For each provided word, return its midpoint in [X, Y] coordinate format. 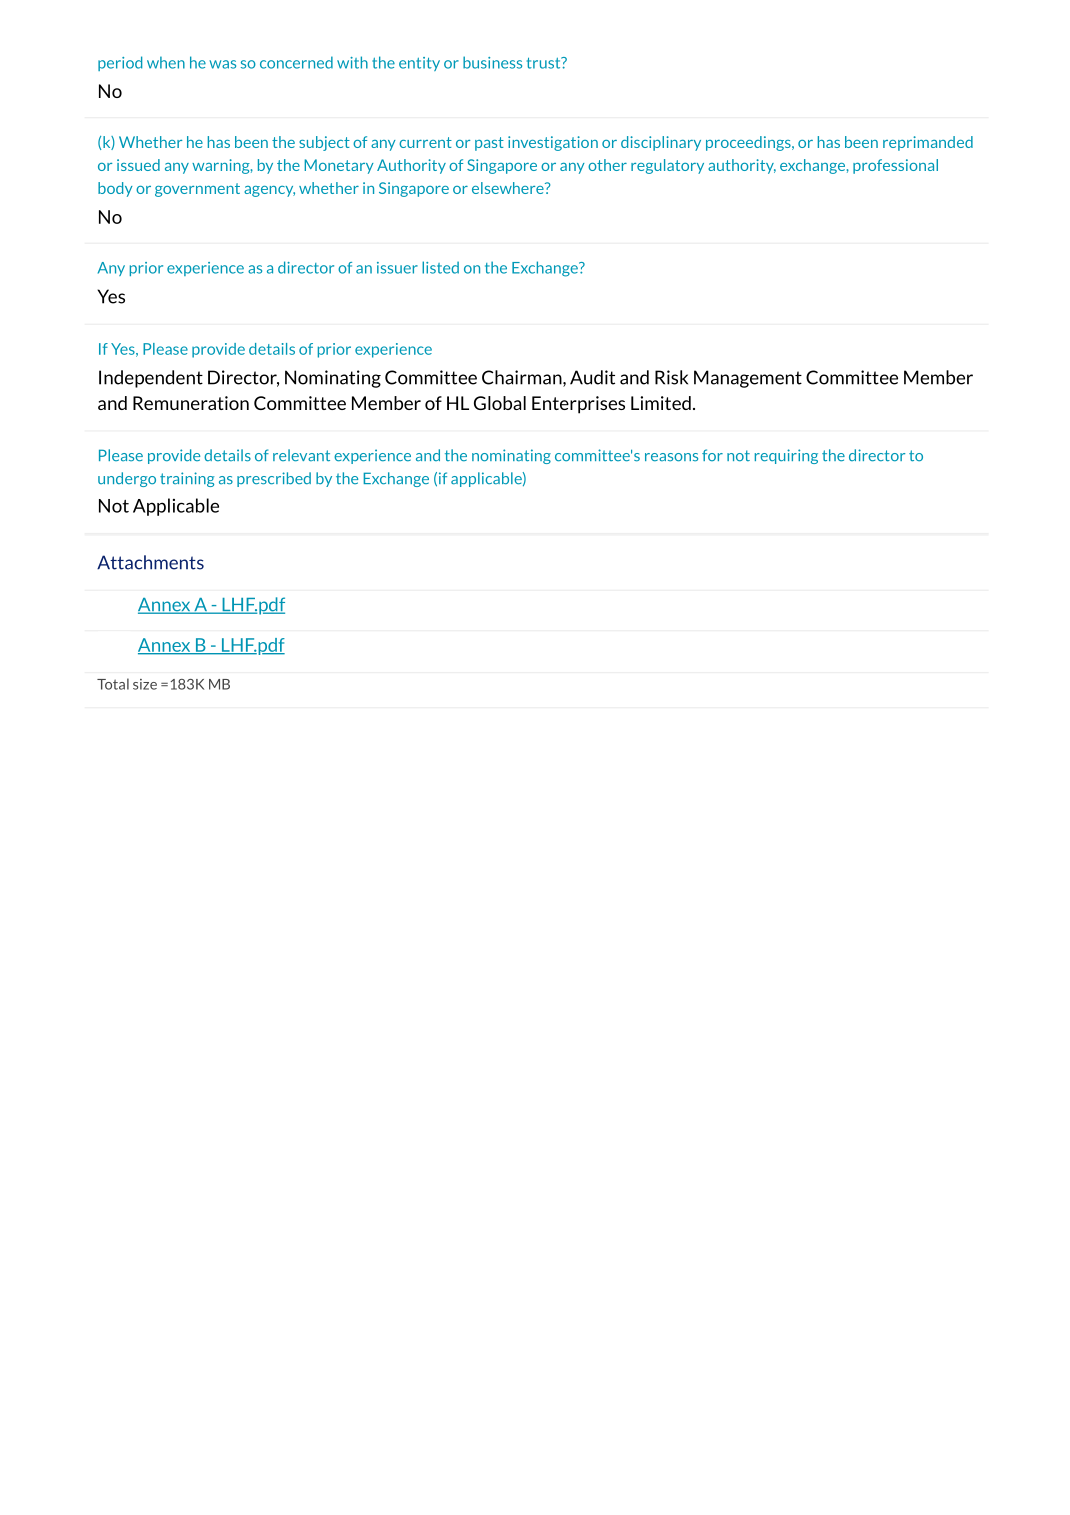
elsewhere [509, 188]
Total [113, 684]
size [145, 684]
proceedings [749, 143]
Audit [592, 377]
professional [895, 166]
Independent [151, 379]
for [712, 455]
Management [748, 379]
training [187, 479]
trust [545, 63]
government [197, 190]
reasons [671, 457]
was [222, 64]
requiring [786, 456]
